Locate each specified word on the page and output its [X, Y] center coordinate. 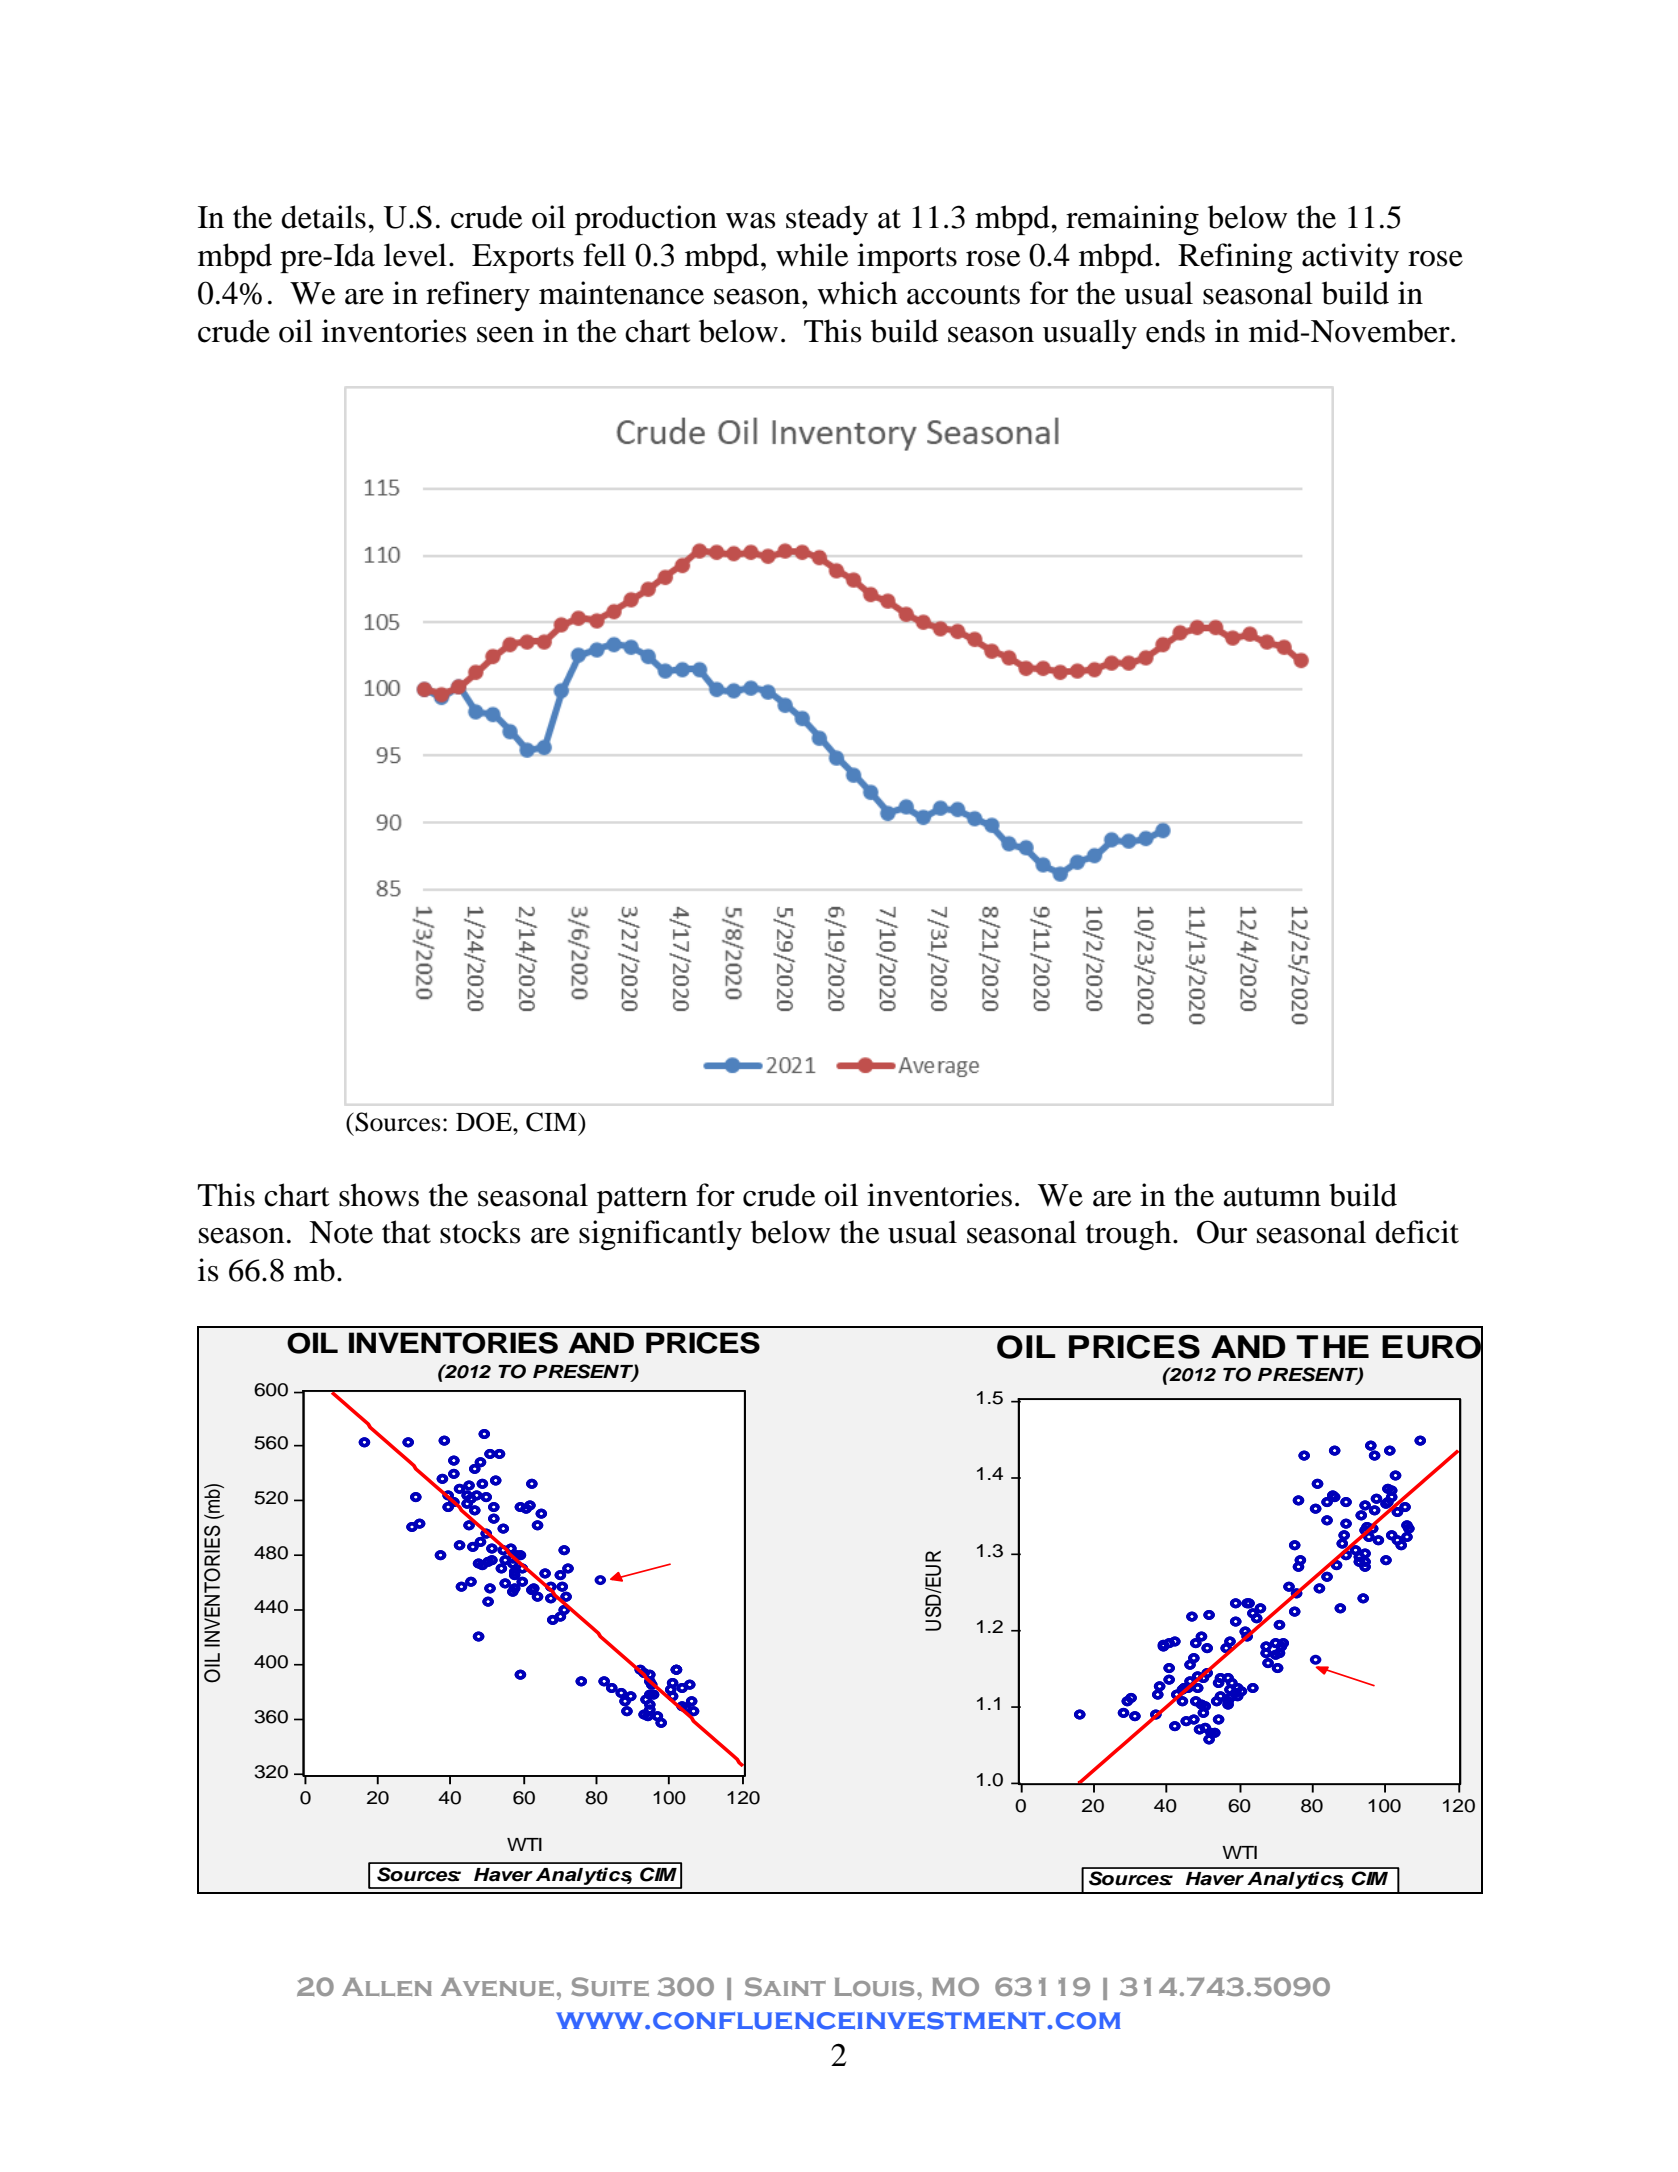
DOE [485, 1122]
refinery [478, 296]
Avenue [497, 1987]
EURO [1432, 1347]
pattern [642, 1200]
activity [1350, 258]
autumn [1272, 1197]
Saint [785, 1986]
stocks [480, 1232]
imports [907, 258]
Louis [874, 1987]
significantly [660, 1235]
